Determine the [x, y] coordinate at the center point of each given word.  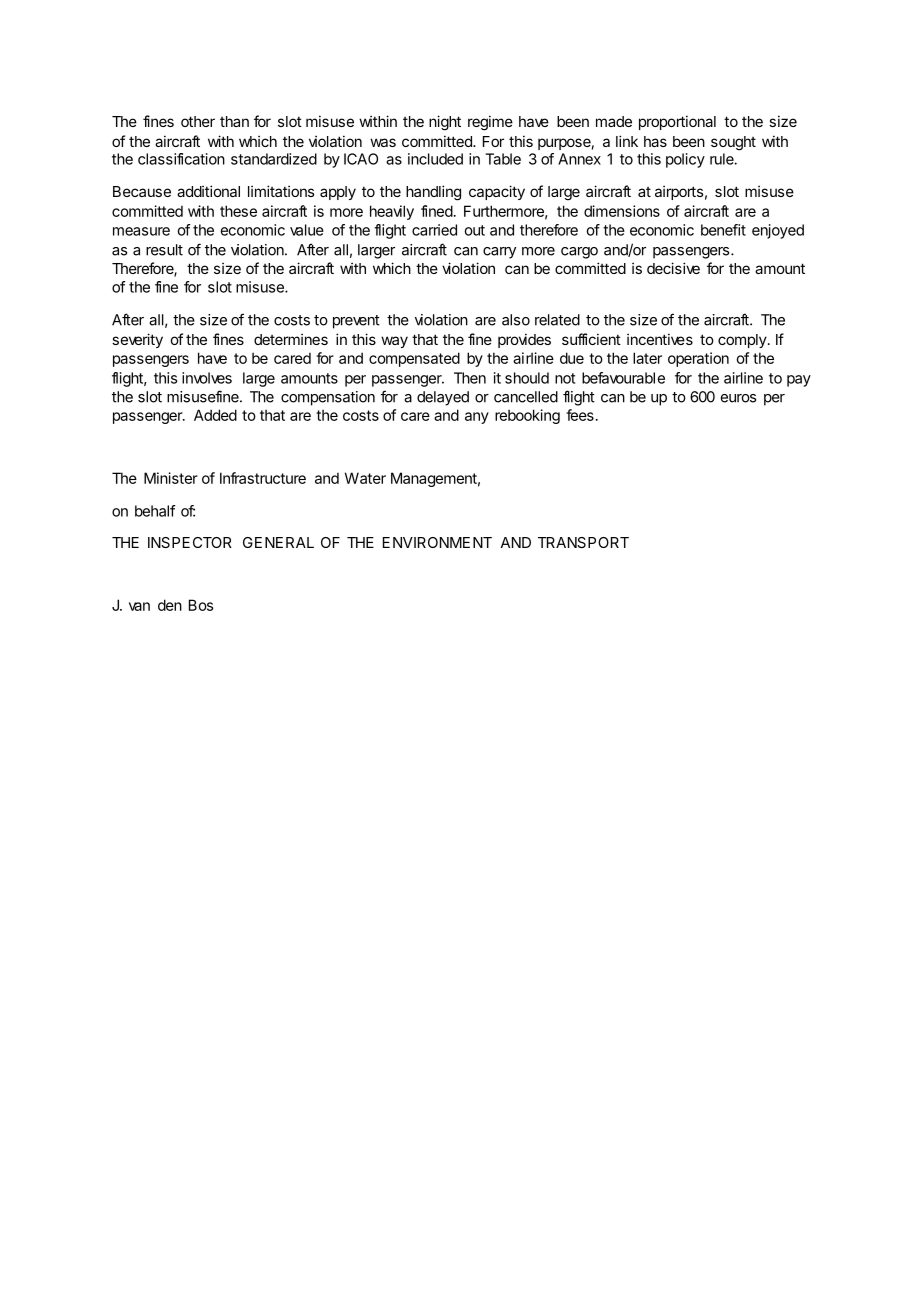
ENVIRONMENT [437, 542]
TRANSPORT [583, 542]
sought [733, 143]
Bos [201, 605]
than [234, 121]
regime [490, 123]
